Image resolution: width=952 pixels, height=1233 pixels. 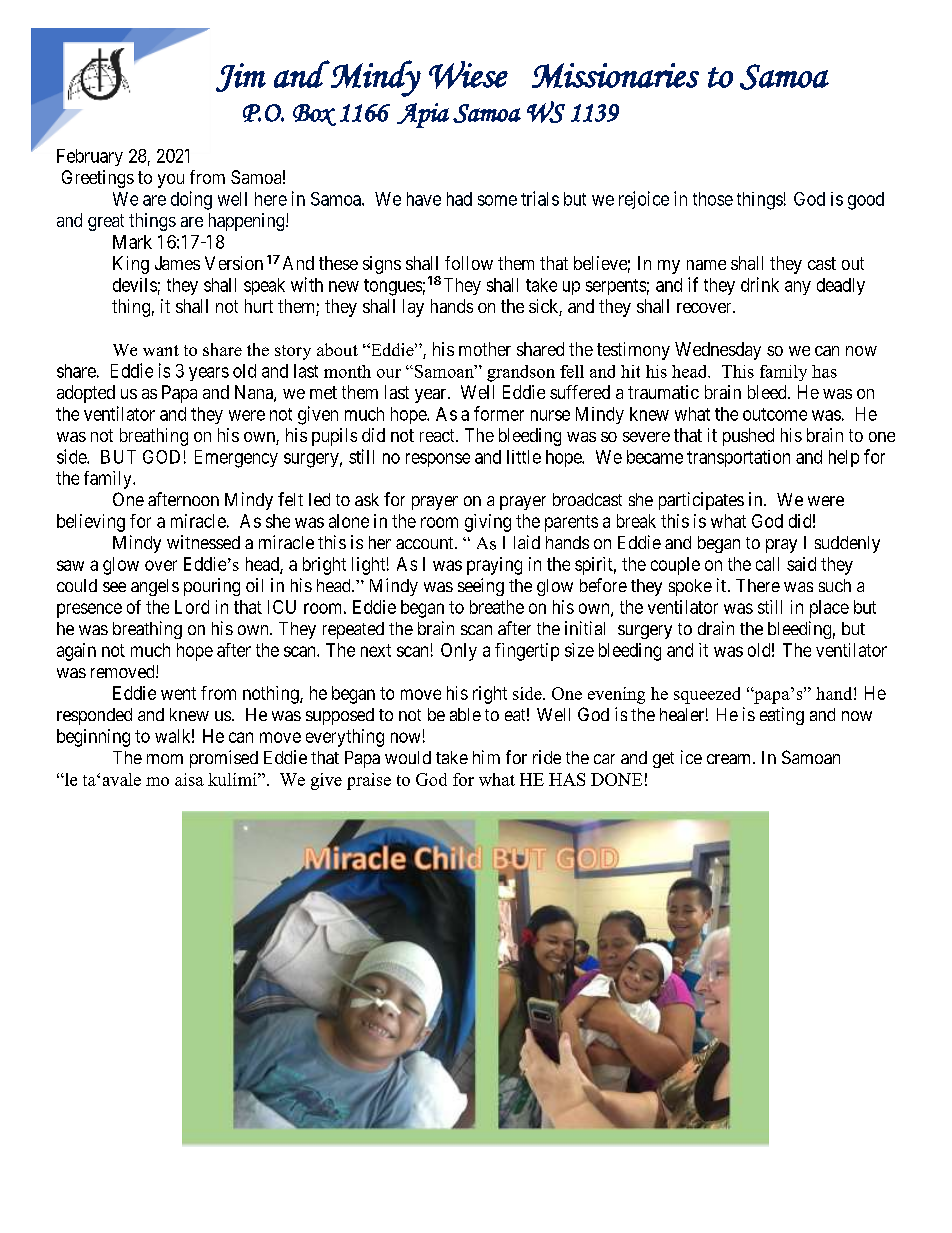 What do you see at coordinates (165, 759) in the page?
I see `mom` at bounding box center [165, 759].
